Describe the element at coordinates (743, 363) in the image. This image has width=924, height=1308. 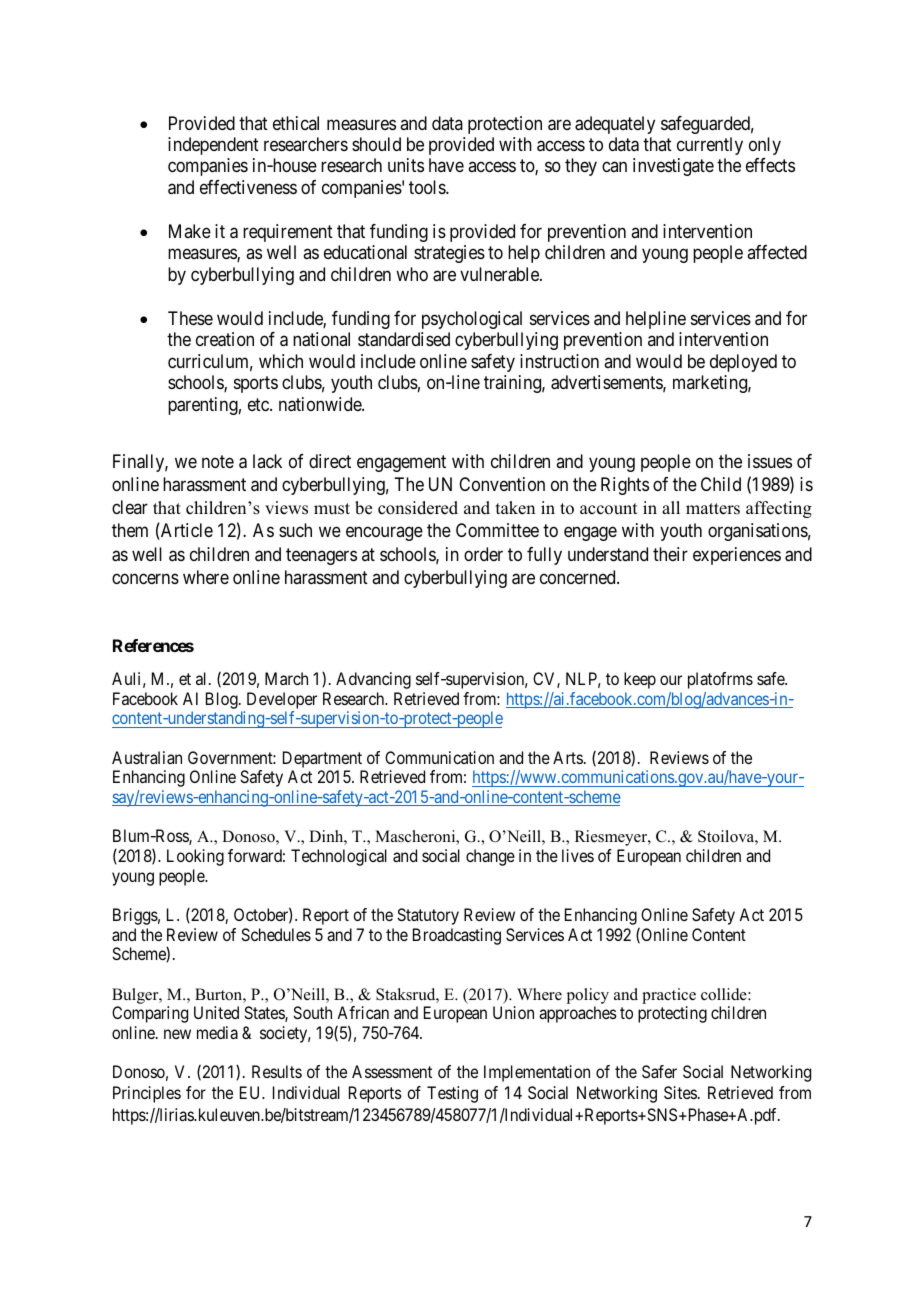
I see `deployed` at that location.
